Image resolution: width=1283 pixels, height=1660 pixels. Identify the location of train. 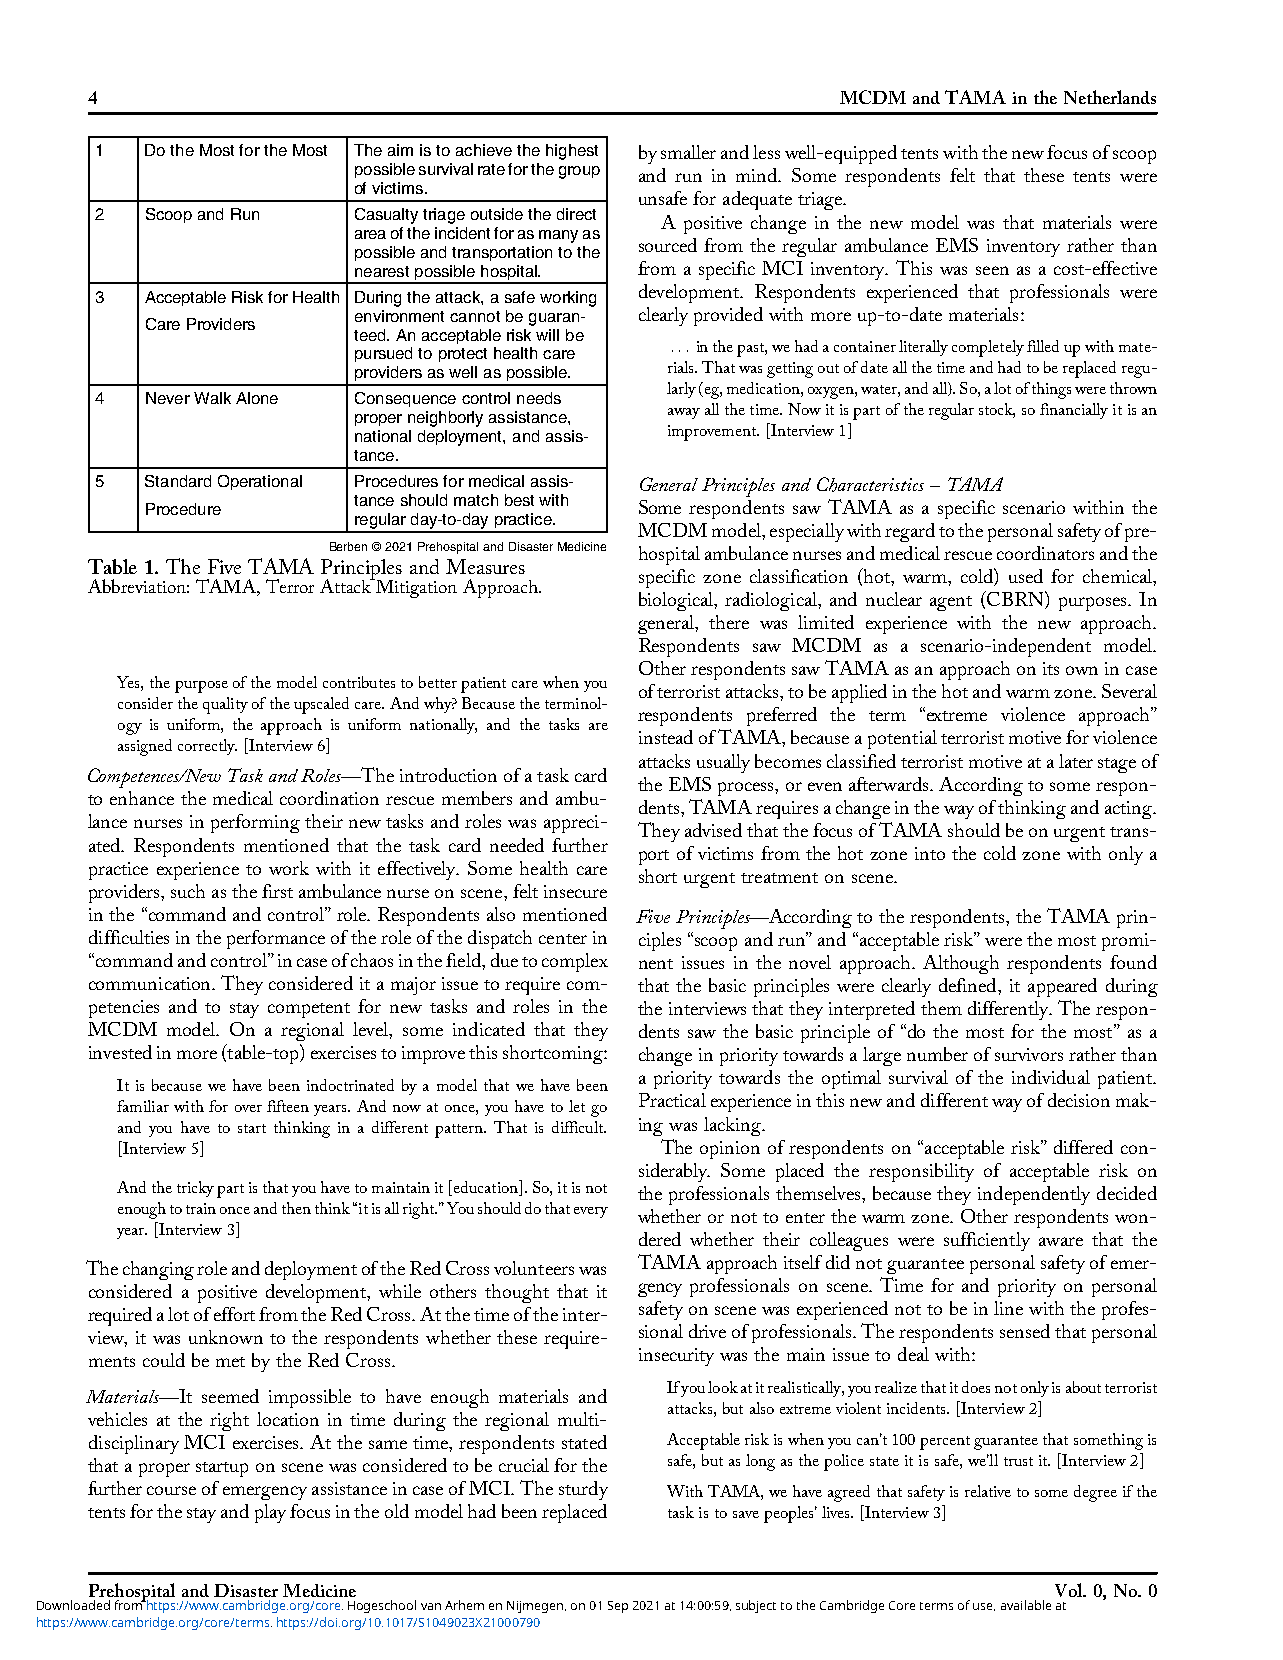
(201, 1208).
